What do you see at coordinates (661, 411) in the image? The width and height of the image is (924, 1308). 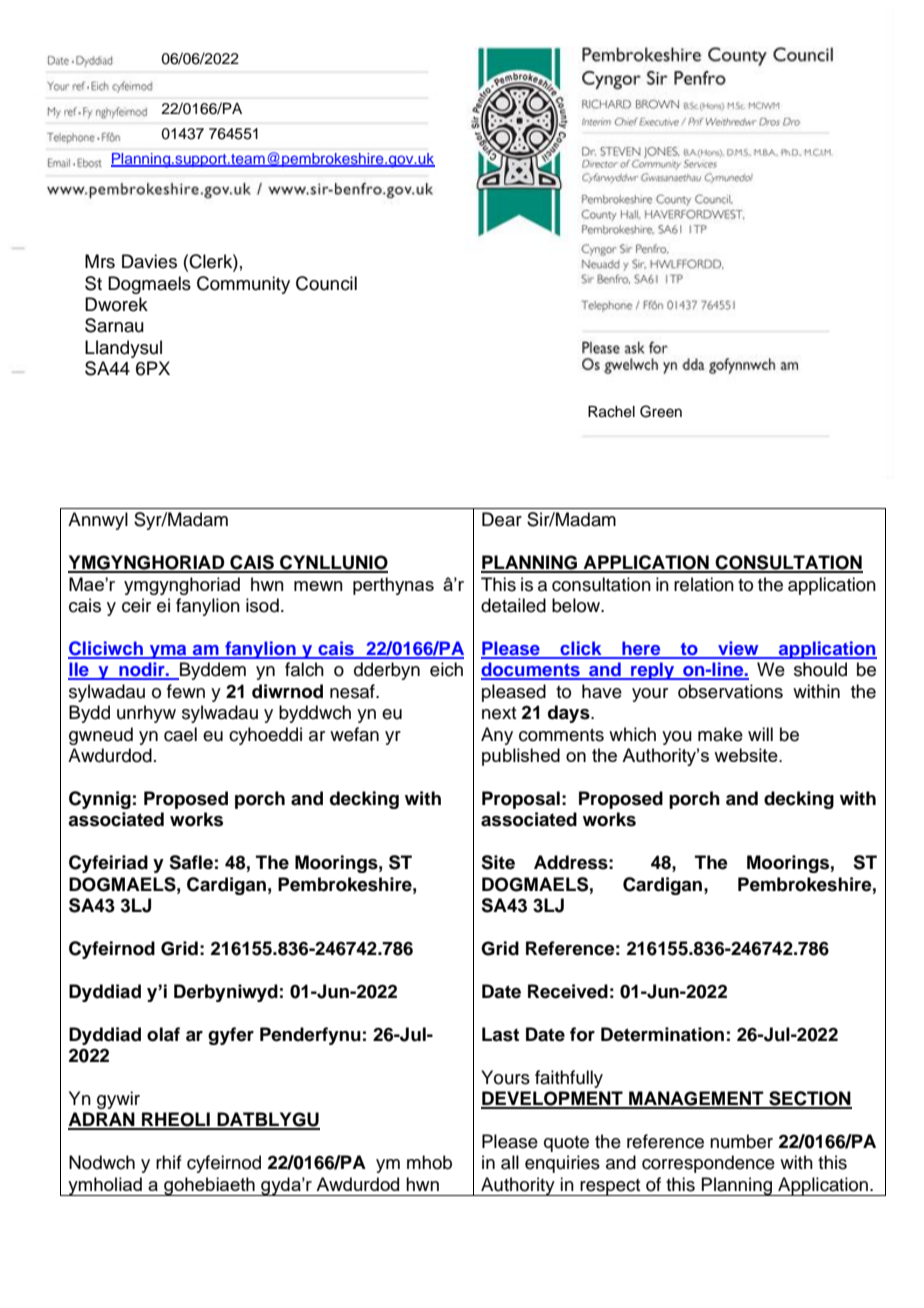 I see `Green` at bounding box center [661, 411].
